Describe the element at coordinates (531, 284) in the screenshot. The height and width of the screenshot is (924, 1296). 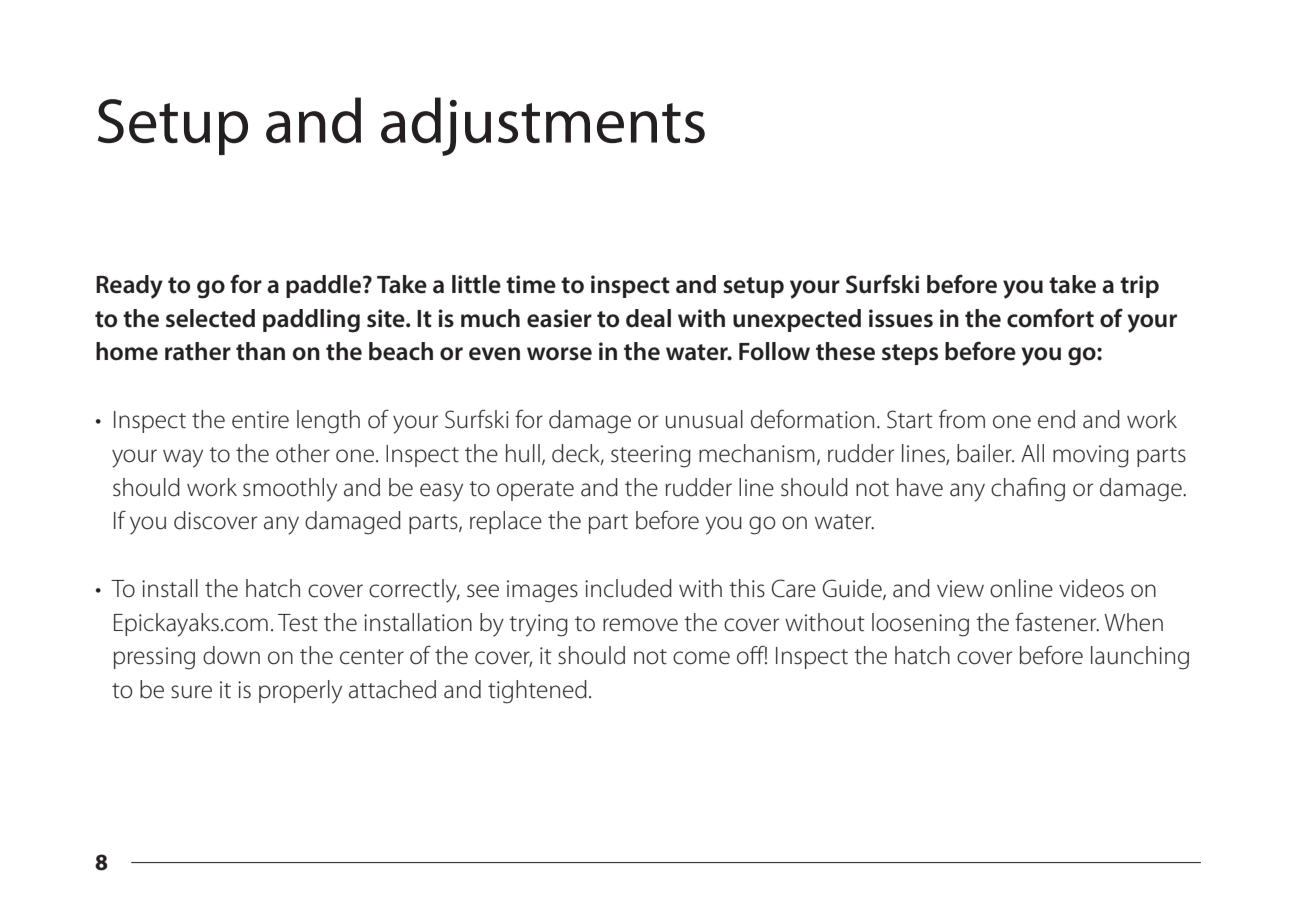
I see `time` at that location.
